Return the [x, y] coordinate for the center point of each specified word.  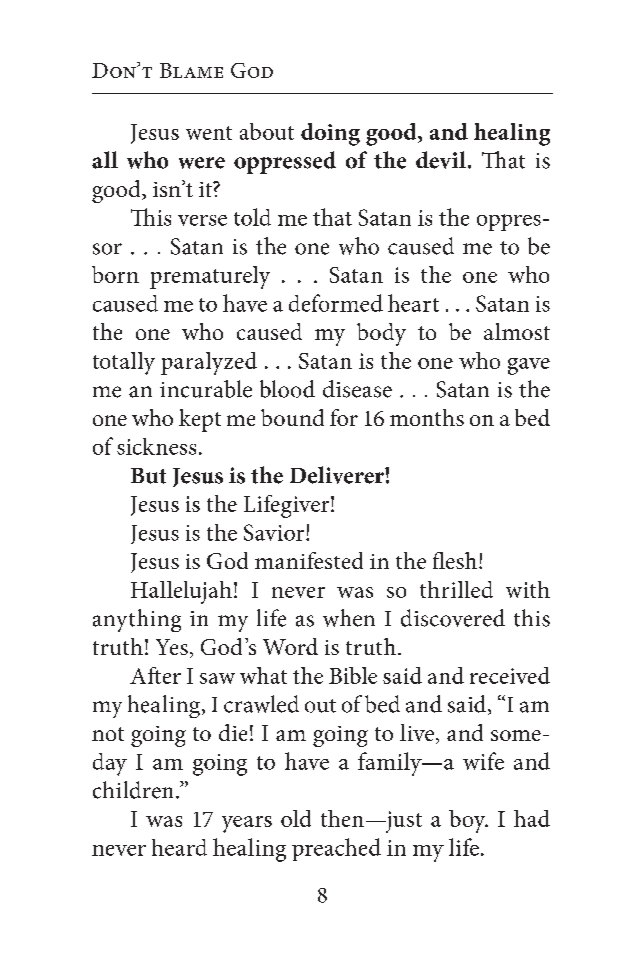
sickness [156, 446]
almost [517, 331]
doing [330, 134]
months [427, 417]
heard [179, 847]
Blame [191, 70]
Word [290, 646]
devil [441, 160]
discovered [453, 618]
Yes [172, 647]
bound [292, 417]
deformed [336, 303]
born [115, 274]
